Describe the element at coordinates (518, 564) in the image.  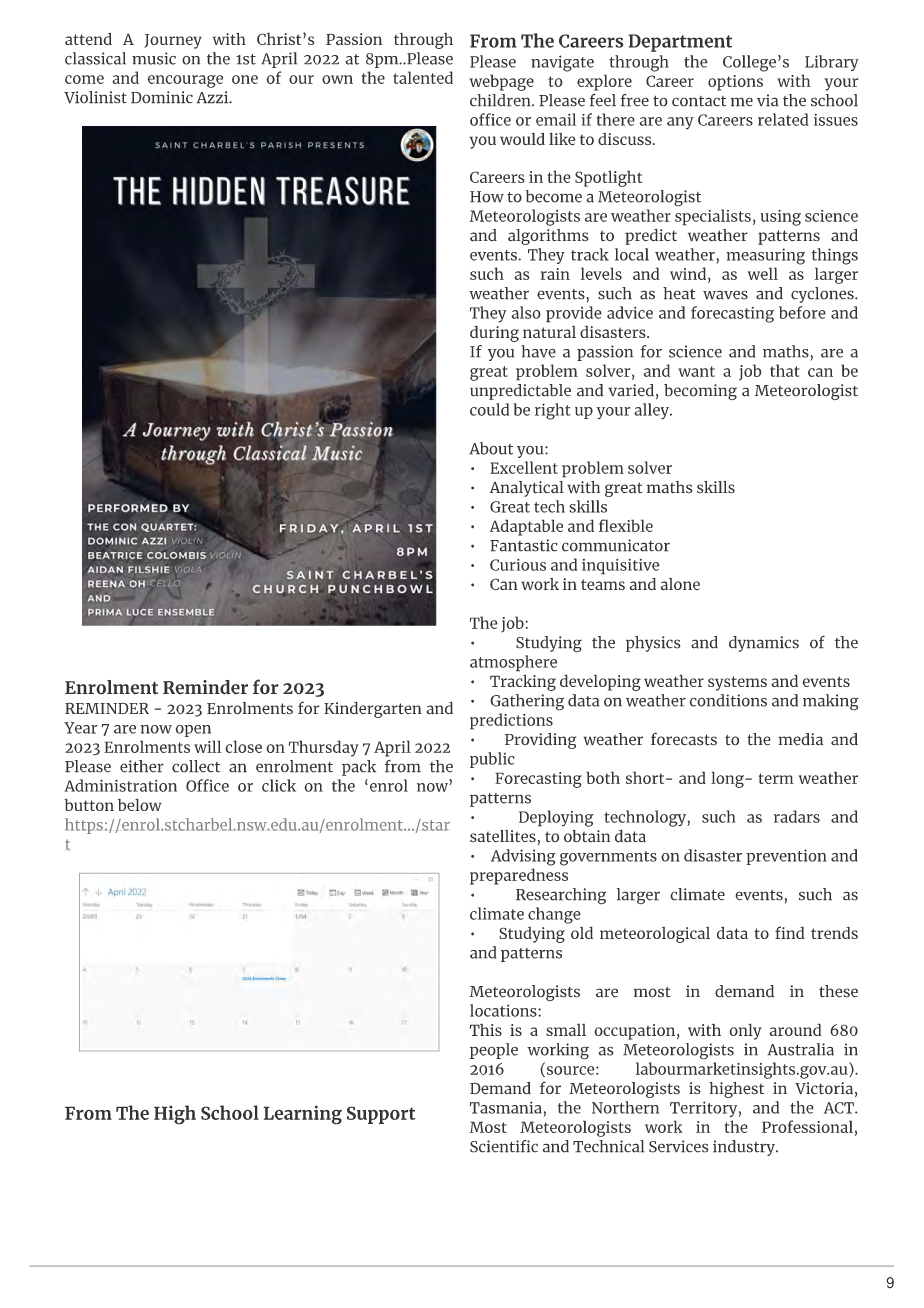
I see `Curious` at that location.
